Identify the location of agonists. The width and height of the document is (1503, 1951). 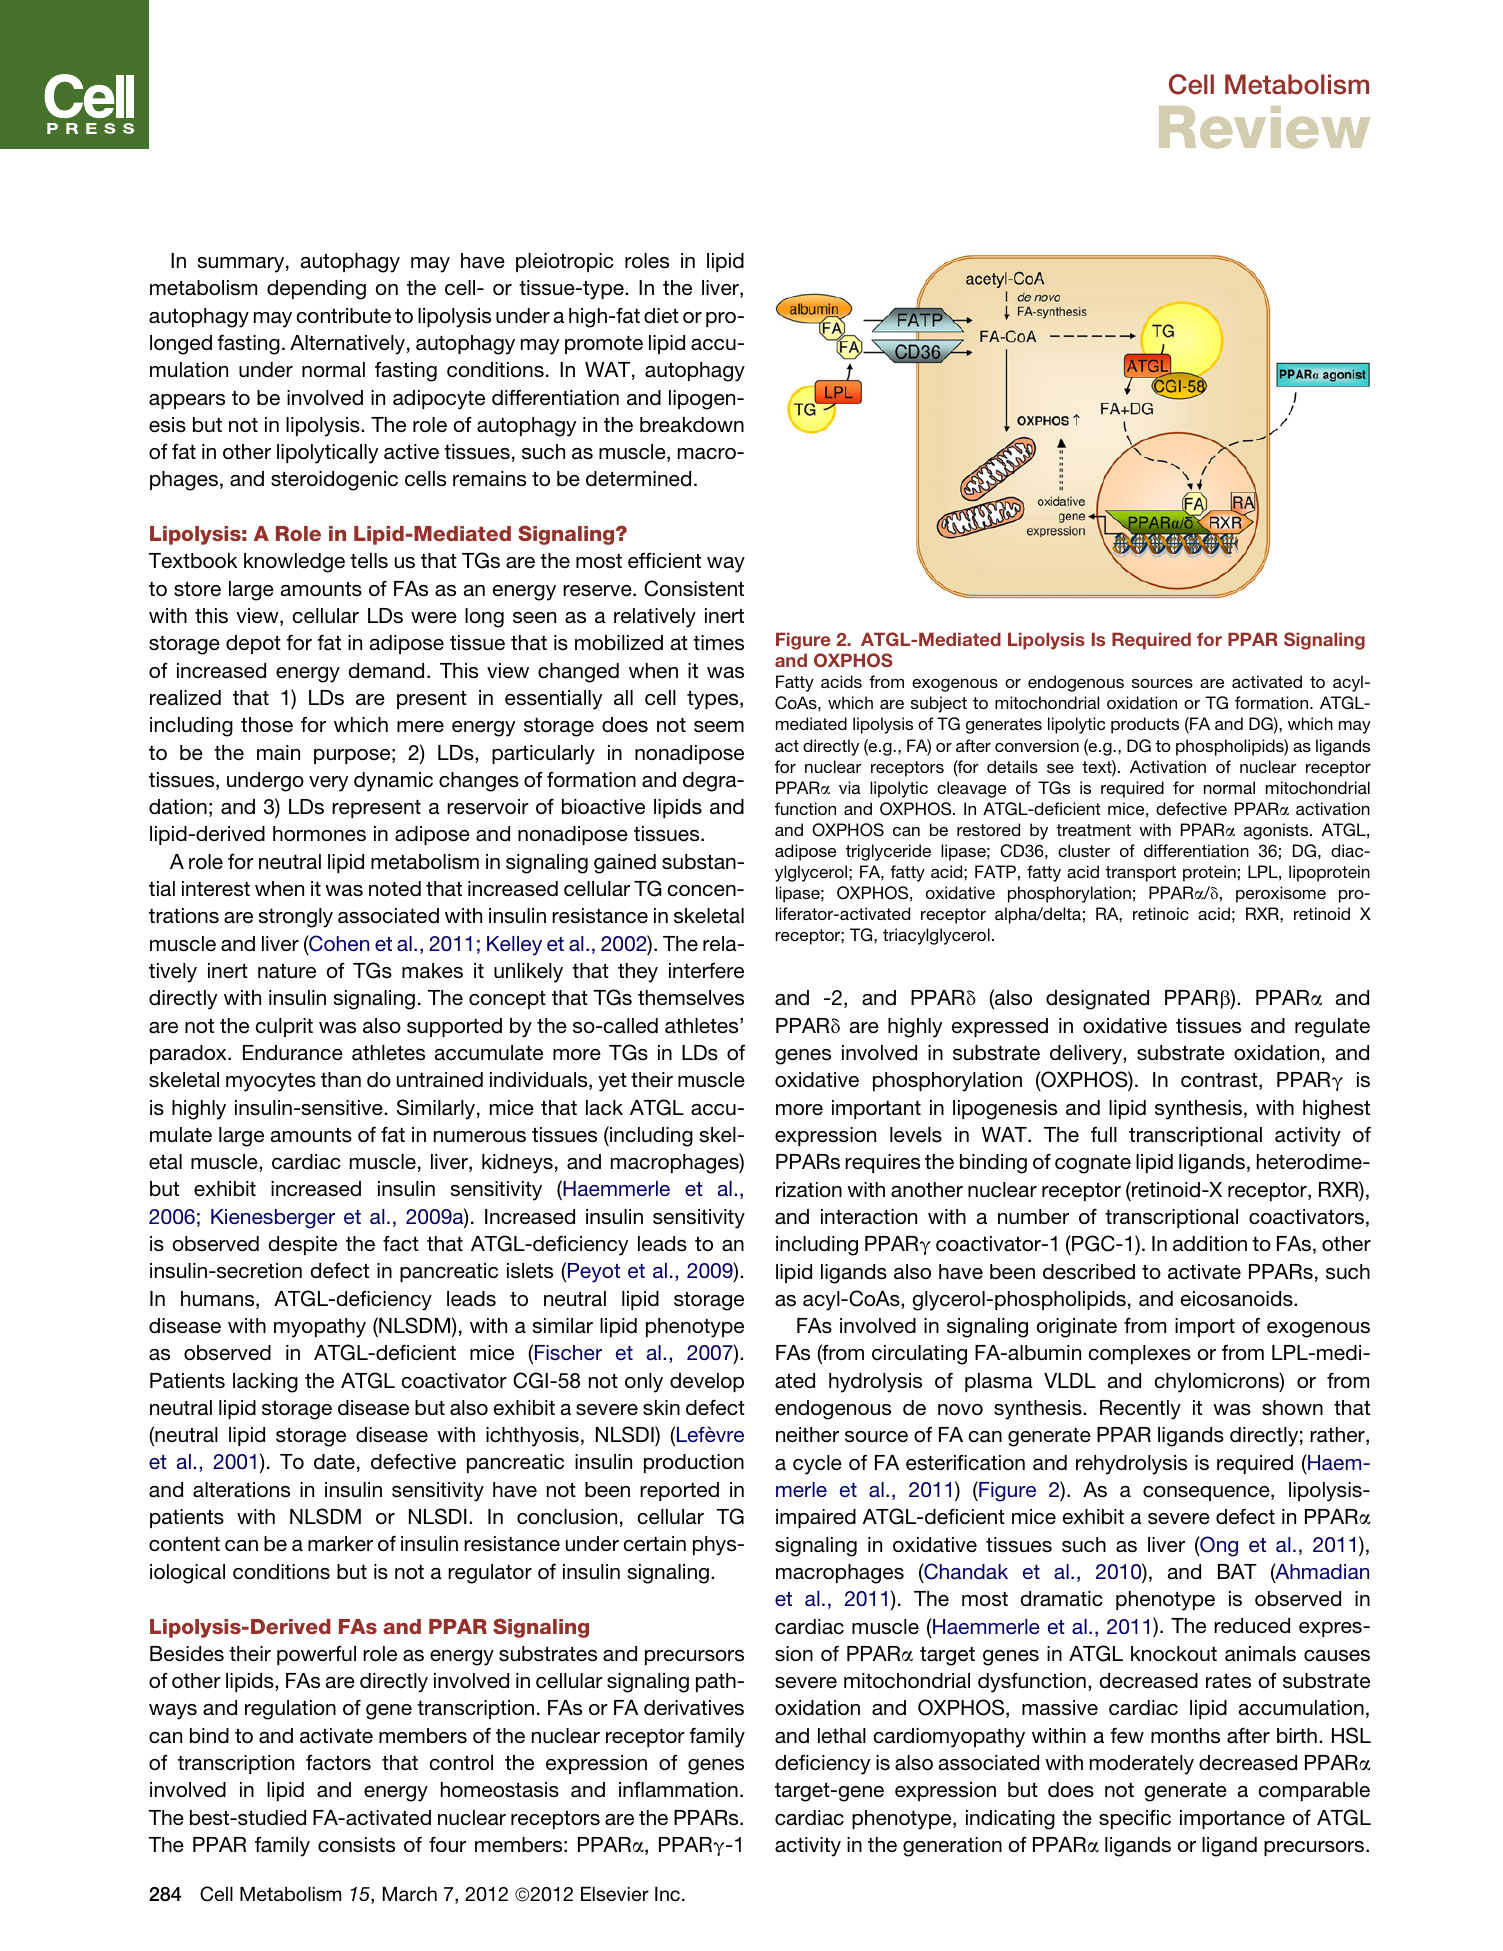
(1277, 831).
